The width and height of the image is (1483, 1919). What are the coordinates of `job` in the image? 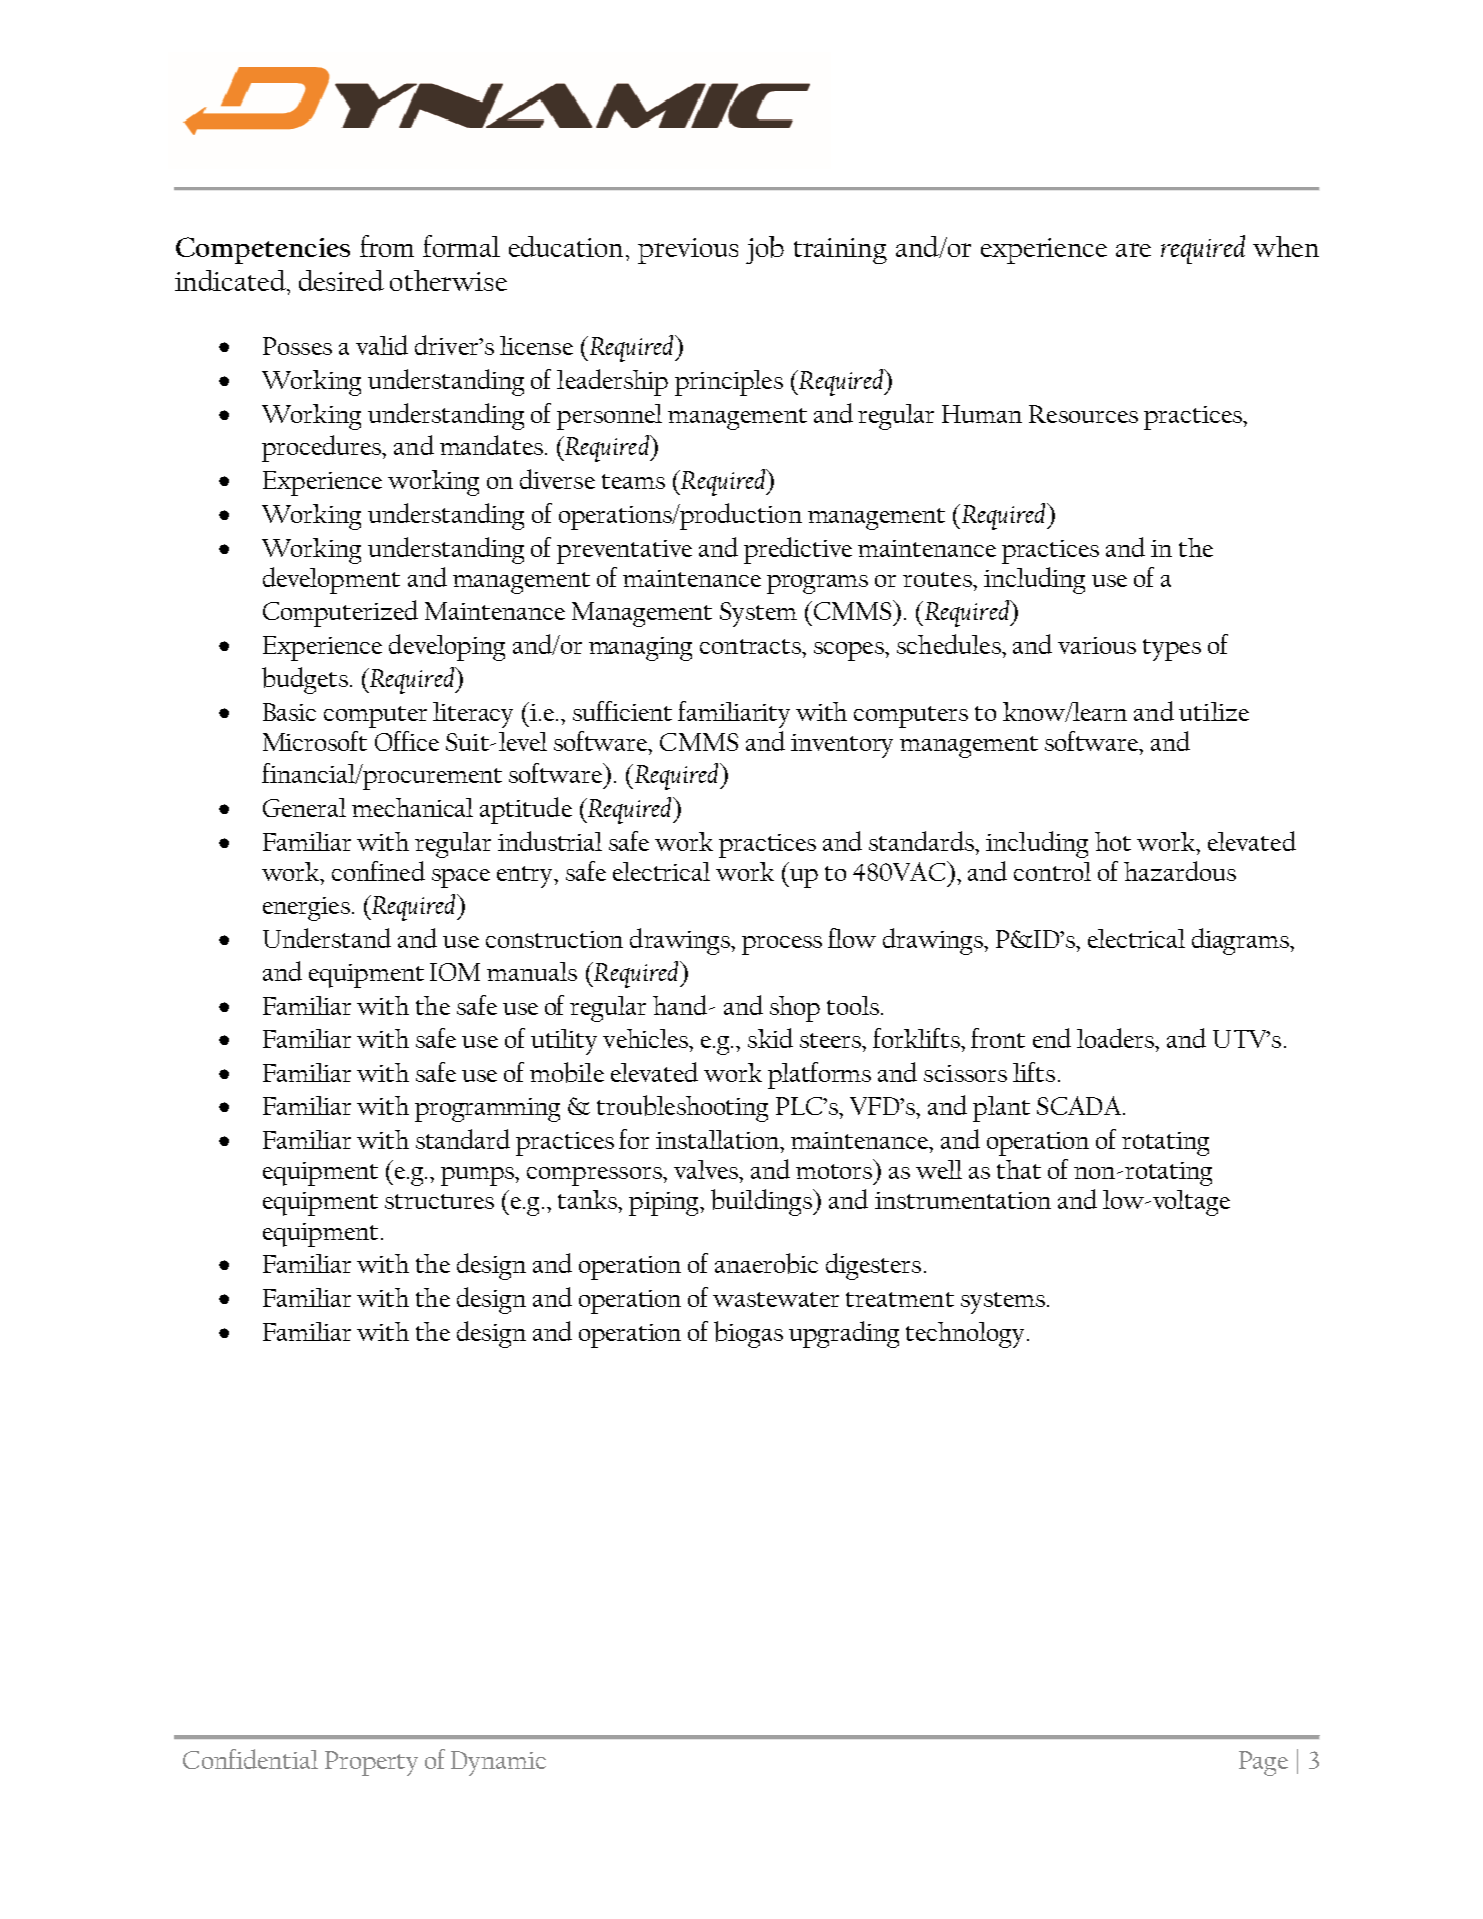 It's located at (765, 250).
